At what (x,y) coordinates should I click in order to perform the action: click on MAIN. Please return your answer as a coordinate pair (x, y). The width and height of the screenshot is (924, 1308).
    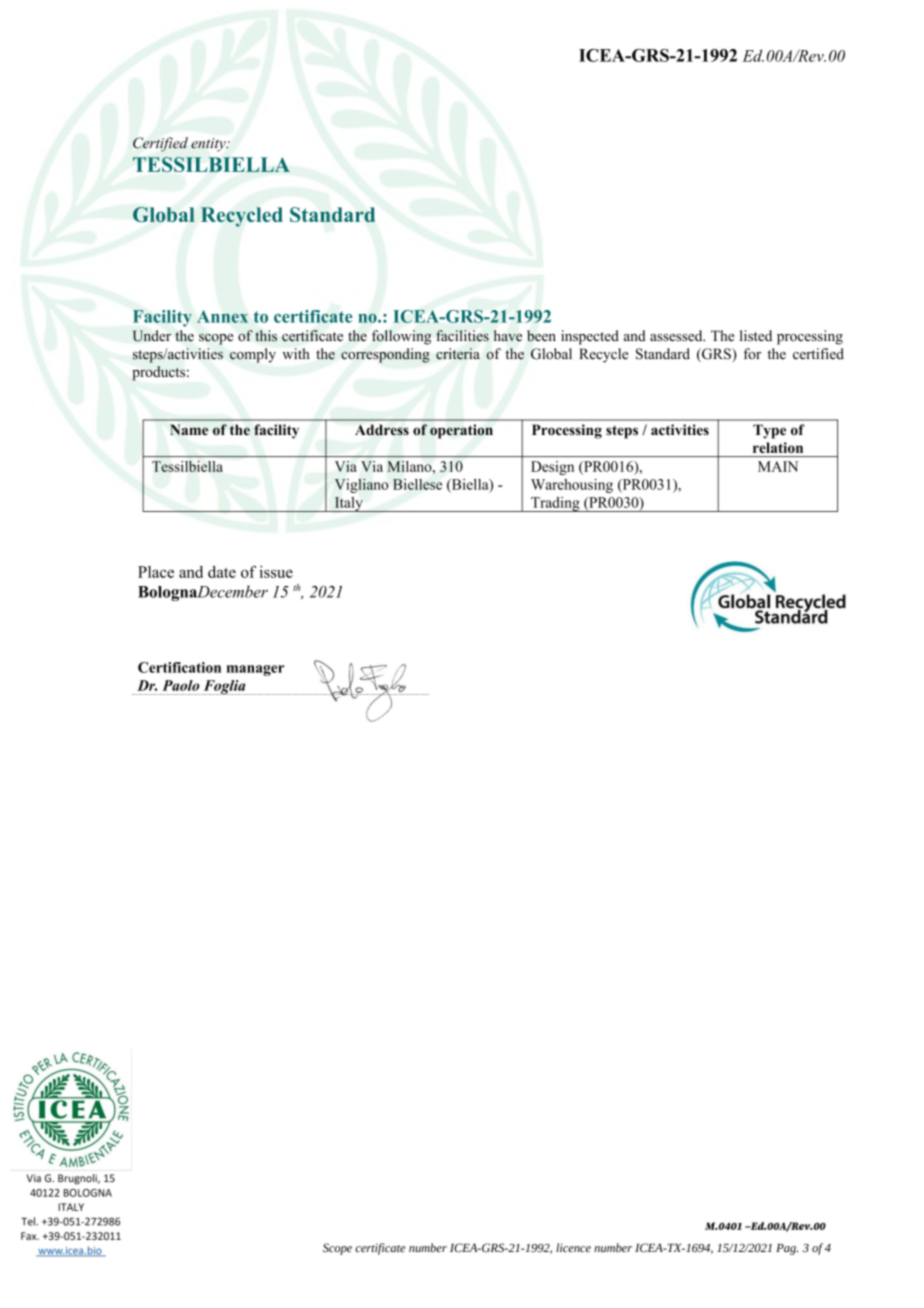
    Looking at the image, I should click on (778, 466).
